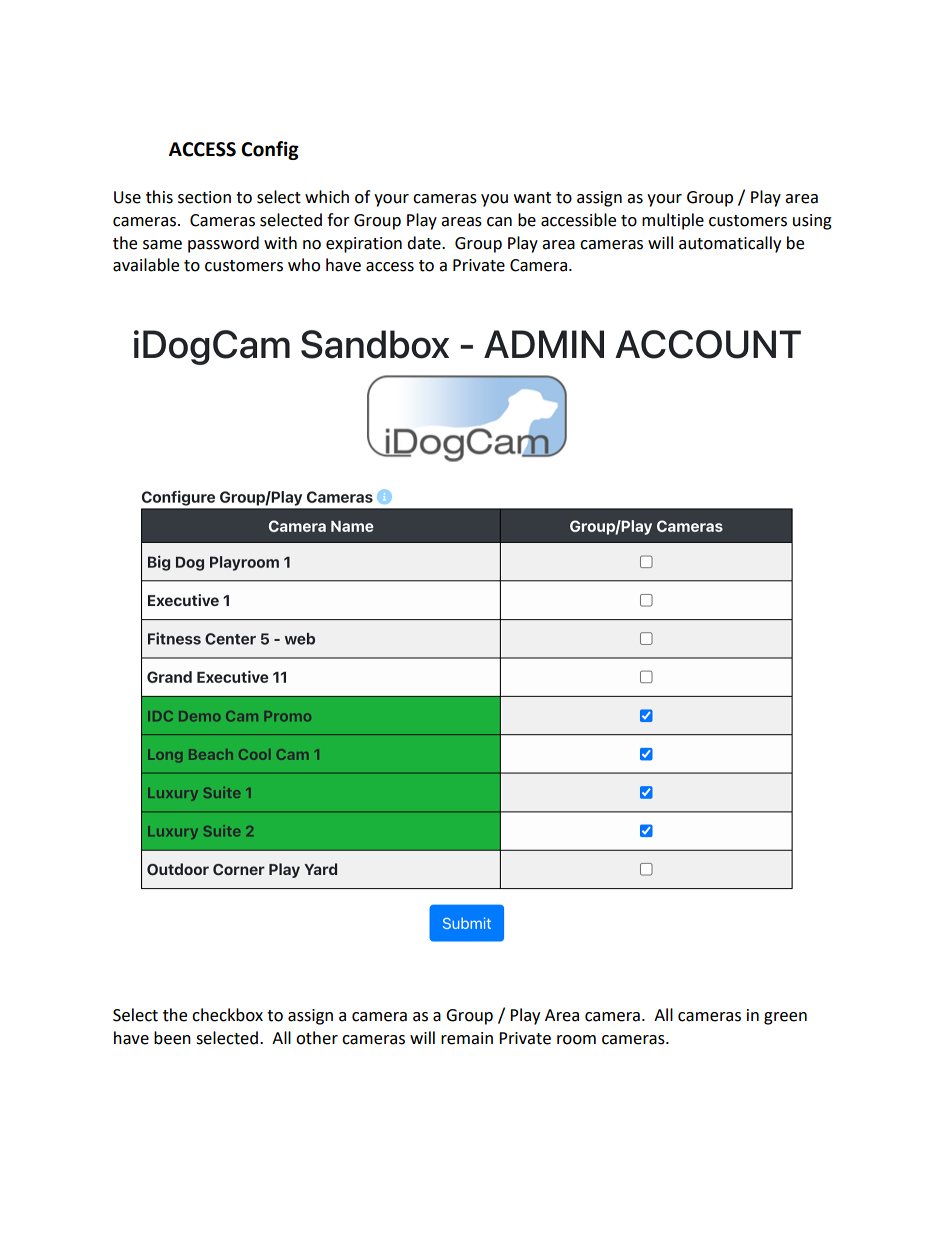 The height and width of the page is (1233, 952). What do you see at coordinates (812, 222) in the page?
I see `using` at bounding box center [812, 222].
